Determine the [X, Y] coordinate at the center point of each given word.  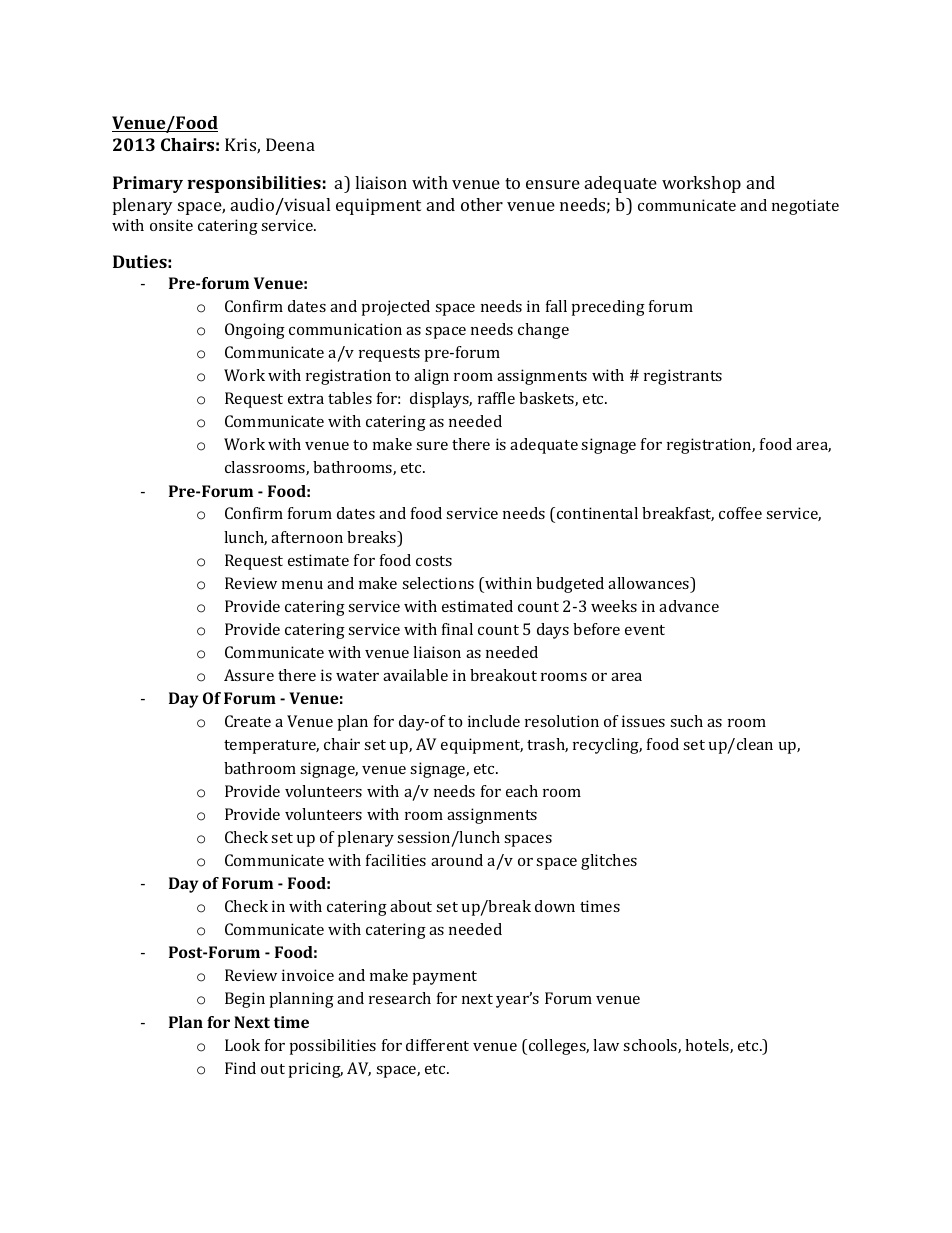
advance [689, 606]
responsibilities [254, 184]
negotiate [805, 207]
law [606, 1045]
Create [248, 721]
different [437, 1045]
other [482, 204]
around [457, 860]
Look [242, 1045]
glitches [609, 862]
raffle [496, 398]
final [457, 629]
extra [306, 399]
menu [302, 585]
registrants [683, 377]
